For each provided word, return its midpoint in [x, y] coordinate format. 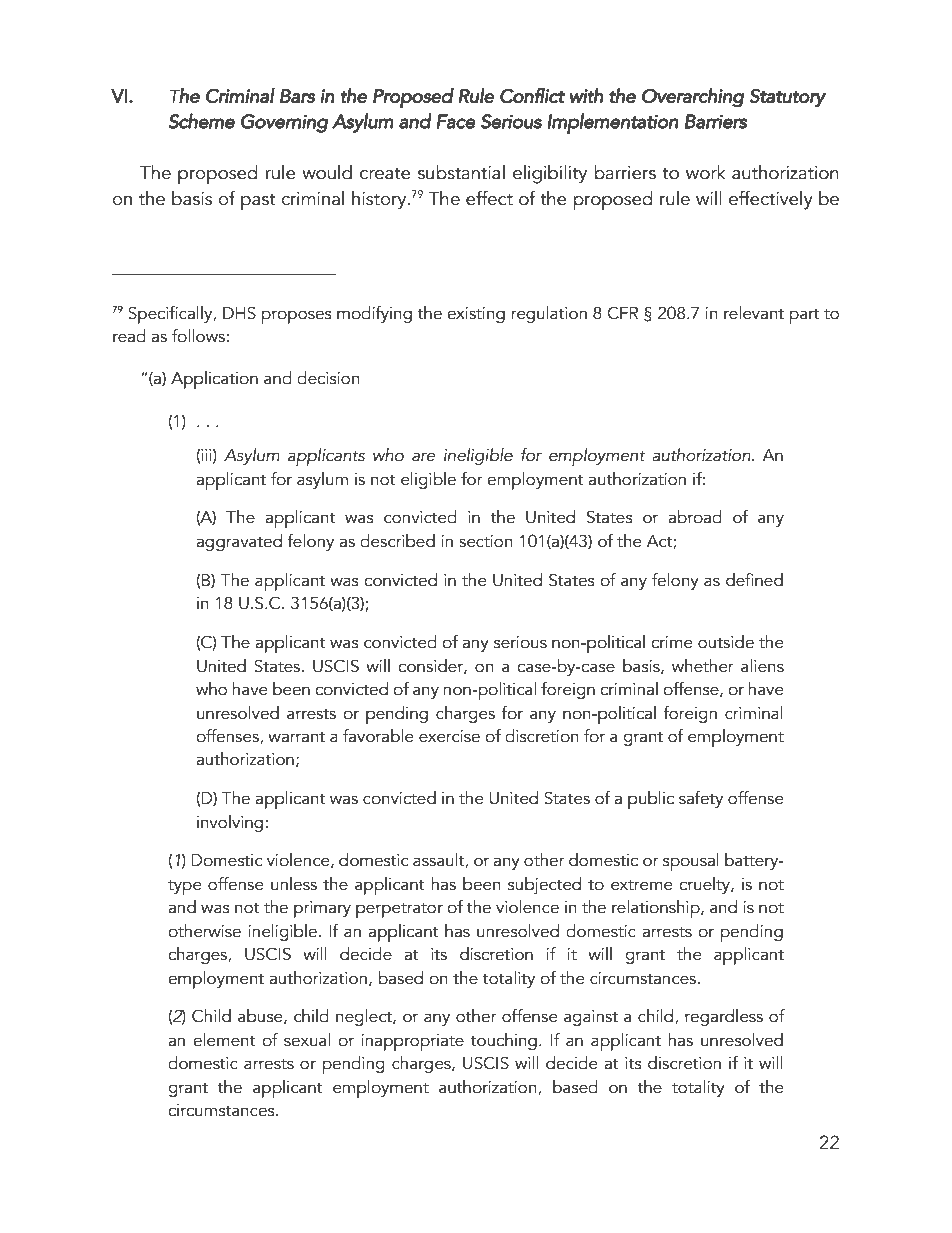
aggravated [239, 542]
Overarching [693, 98]
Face [456, 121]
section [486, 541]
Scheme [201, 121]
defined [754, 580]
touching [503, 1041]
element [224, 1040]
